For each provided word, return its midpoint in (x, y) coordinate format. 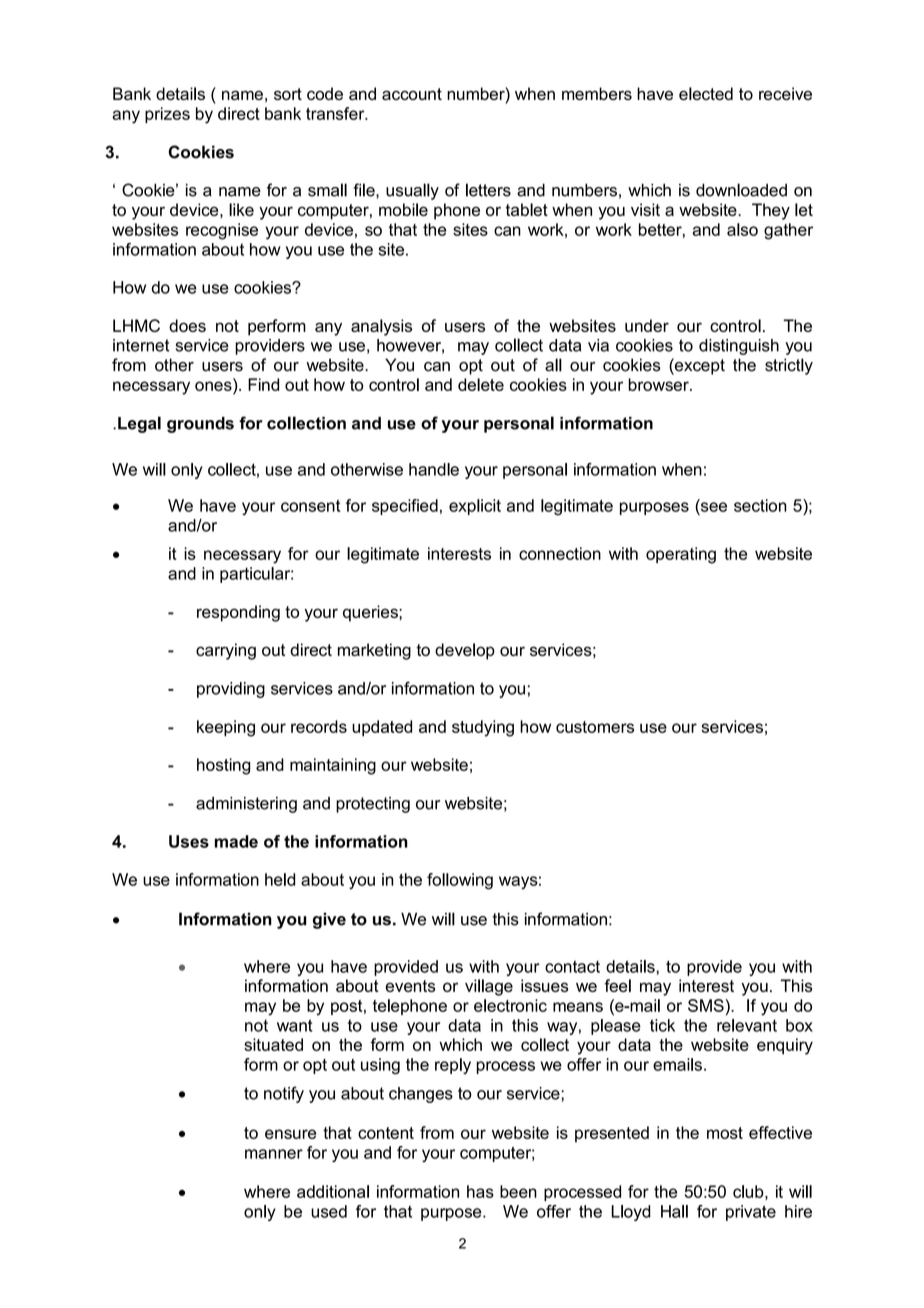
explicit (475, 507)
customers (595, 727)
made (236, 841)
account (412, 94)
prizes (167, 115)
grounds (200, 425)
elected (706, 93)
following (460, 881)
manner (274, 1154)
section (760, 505)
